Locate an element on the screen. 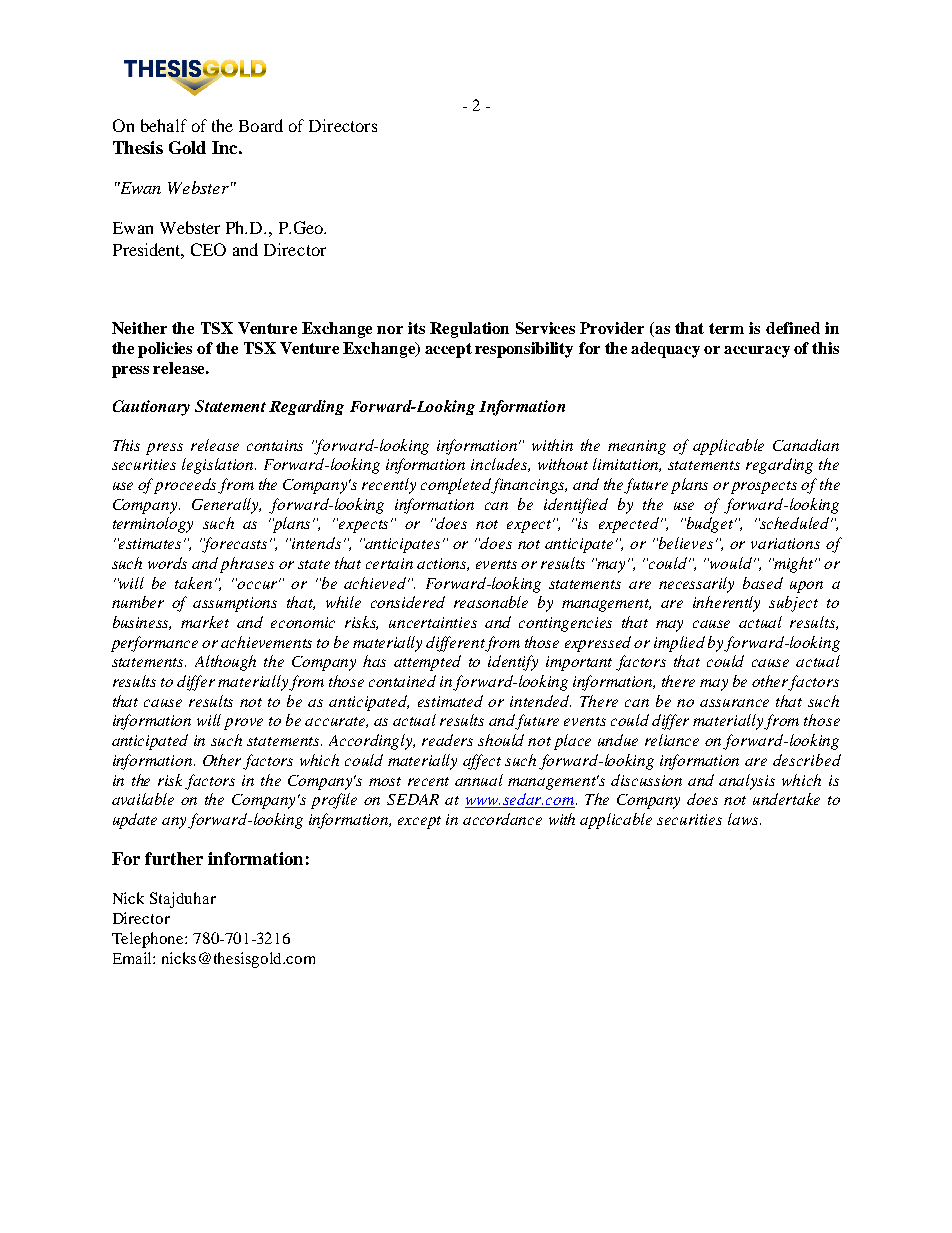 The height and width of the screenshot is (1233, 952). prospects is located at coordinates (764, 487).
